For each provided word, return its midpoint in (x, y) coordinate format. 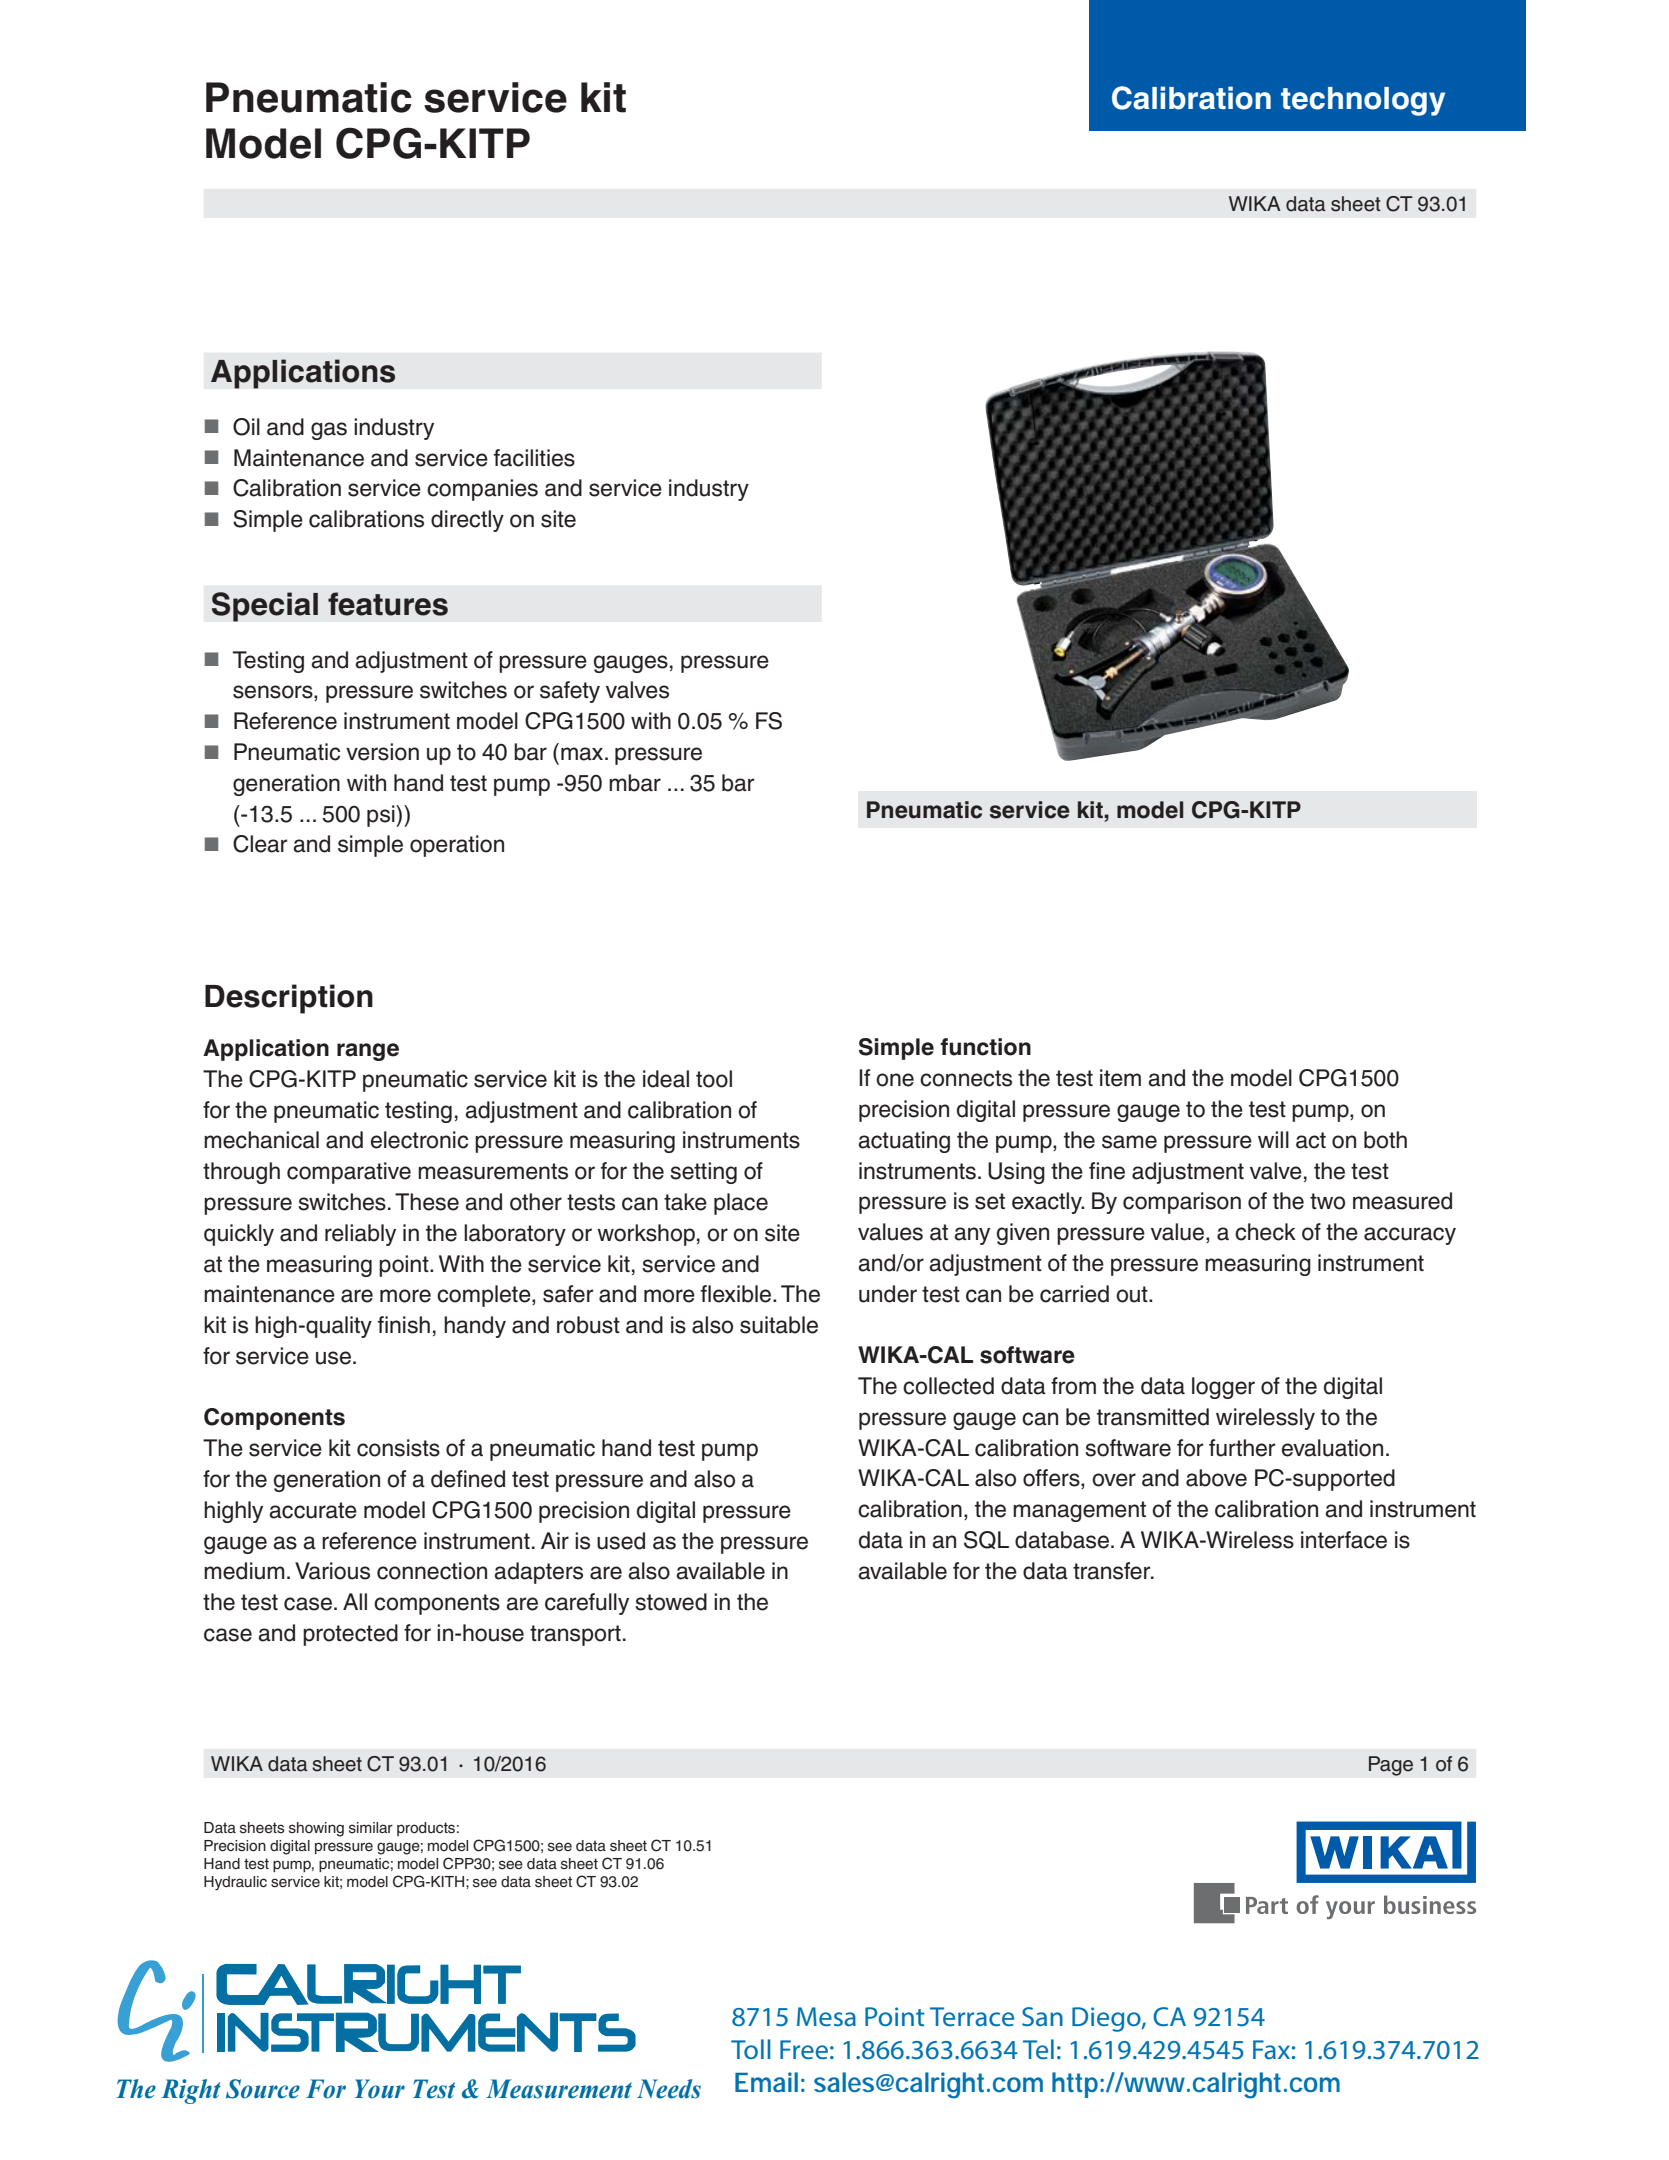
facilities (534, 458)
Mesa (826, 2016)
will (1273, 1139)
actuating (904, 1142)
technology (1363, 101)
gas (329, 431)
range (368, 1052)
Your (380, 2089)
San (1042, 2016)
